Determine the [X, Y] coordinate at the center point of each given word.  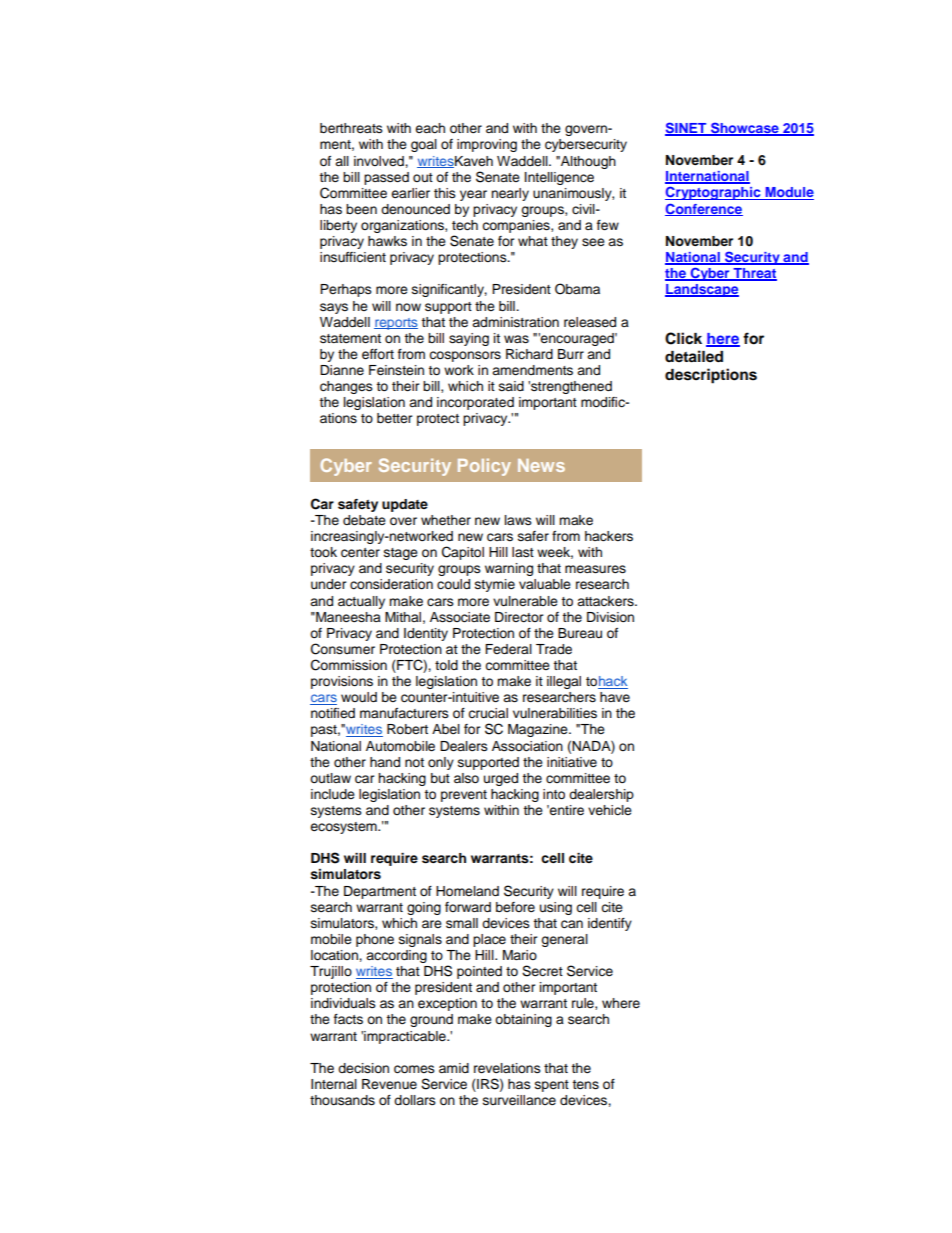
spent [552, 1086]
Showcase [744, 129]
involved [380, 161]
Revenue [389, 1084]
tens [585, 1085]
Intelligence [559, 178]
